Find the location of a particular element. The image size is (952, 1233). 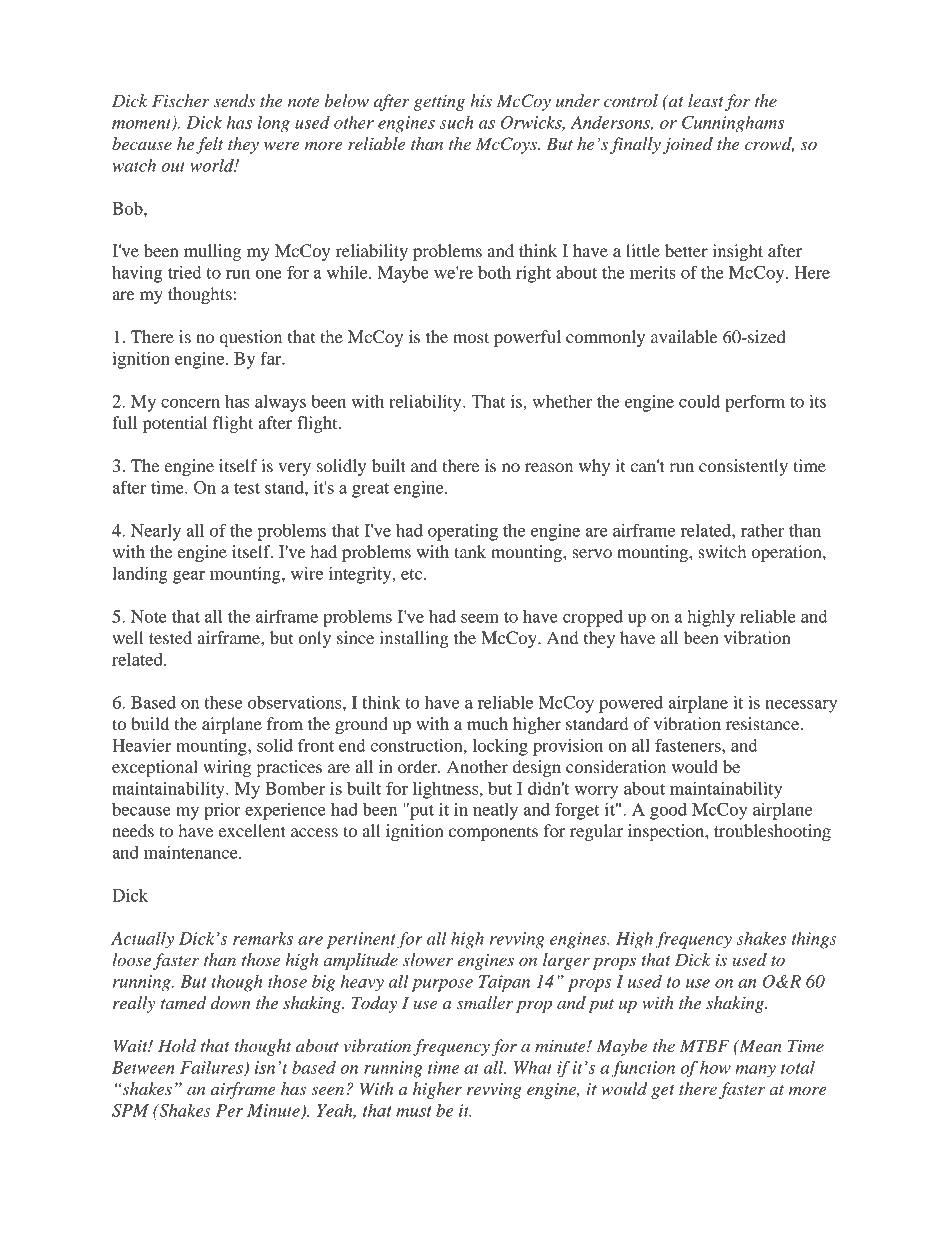

maintenance is located at coordinates (192, 852).
